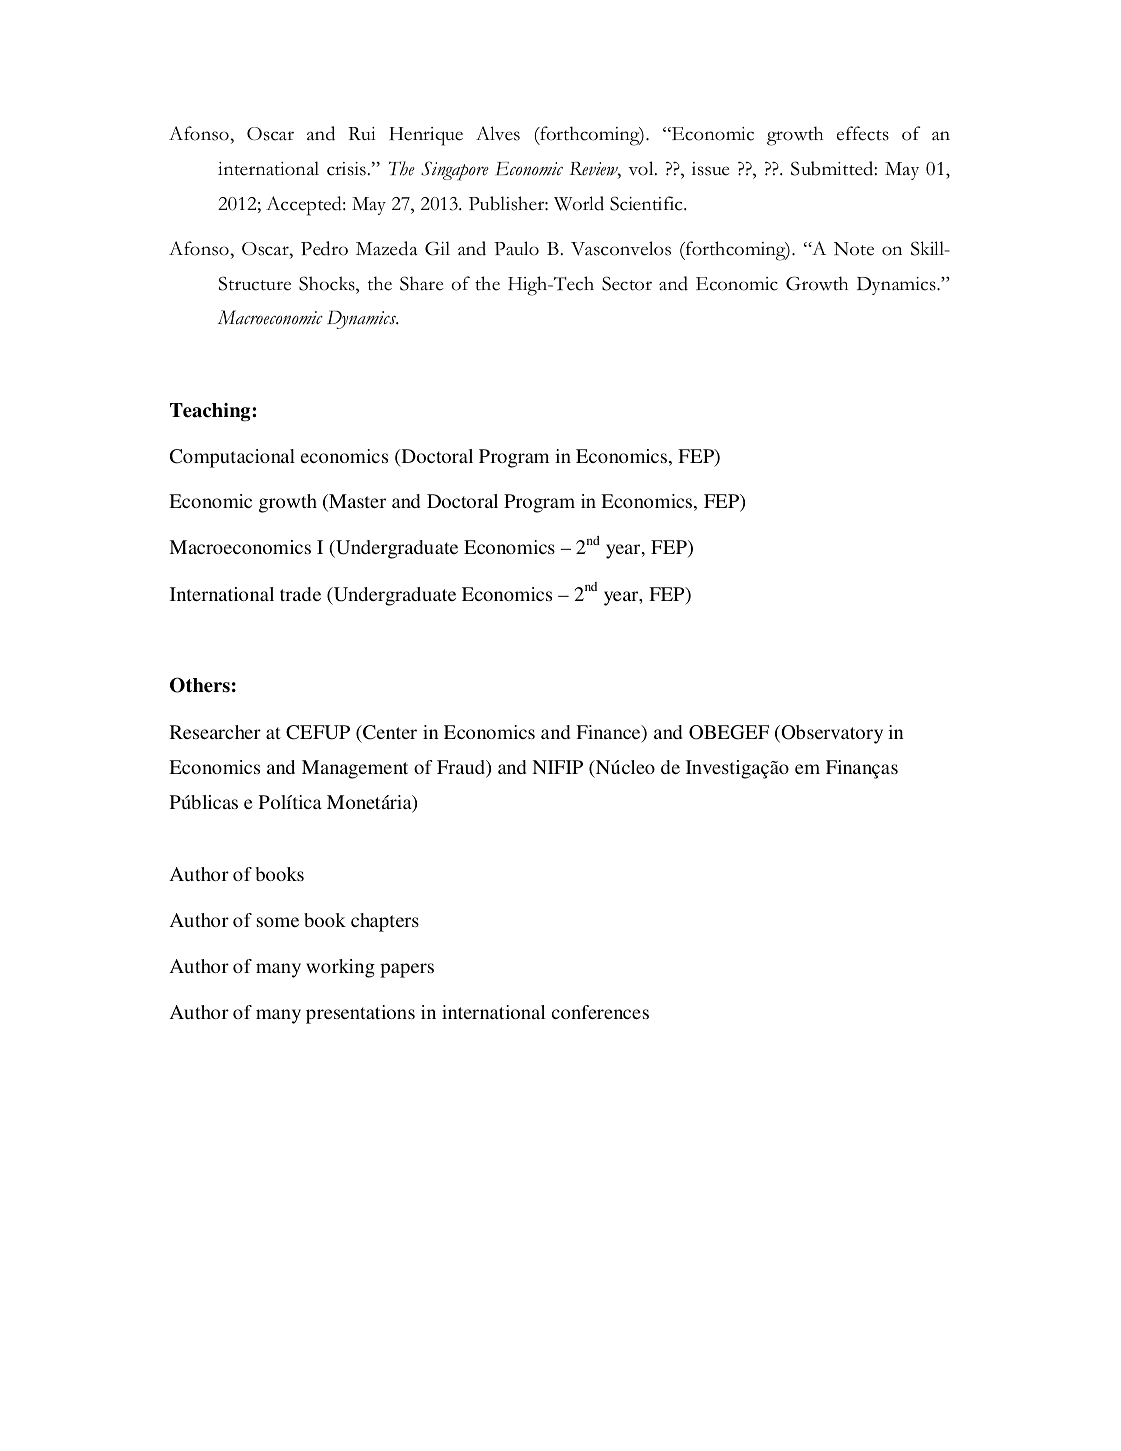 Image resolution: width=1121 pixels, height=1451 pixels. I want to click on trade, so click(300, 594).
